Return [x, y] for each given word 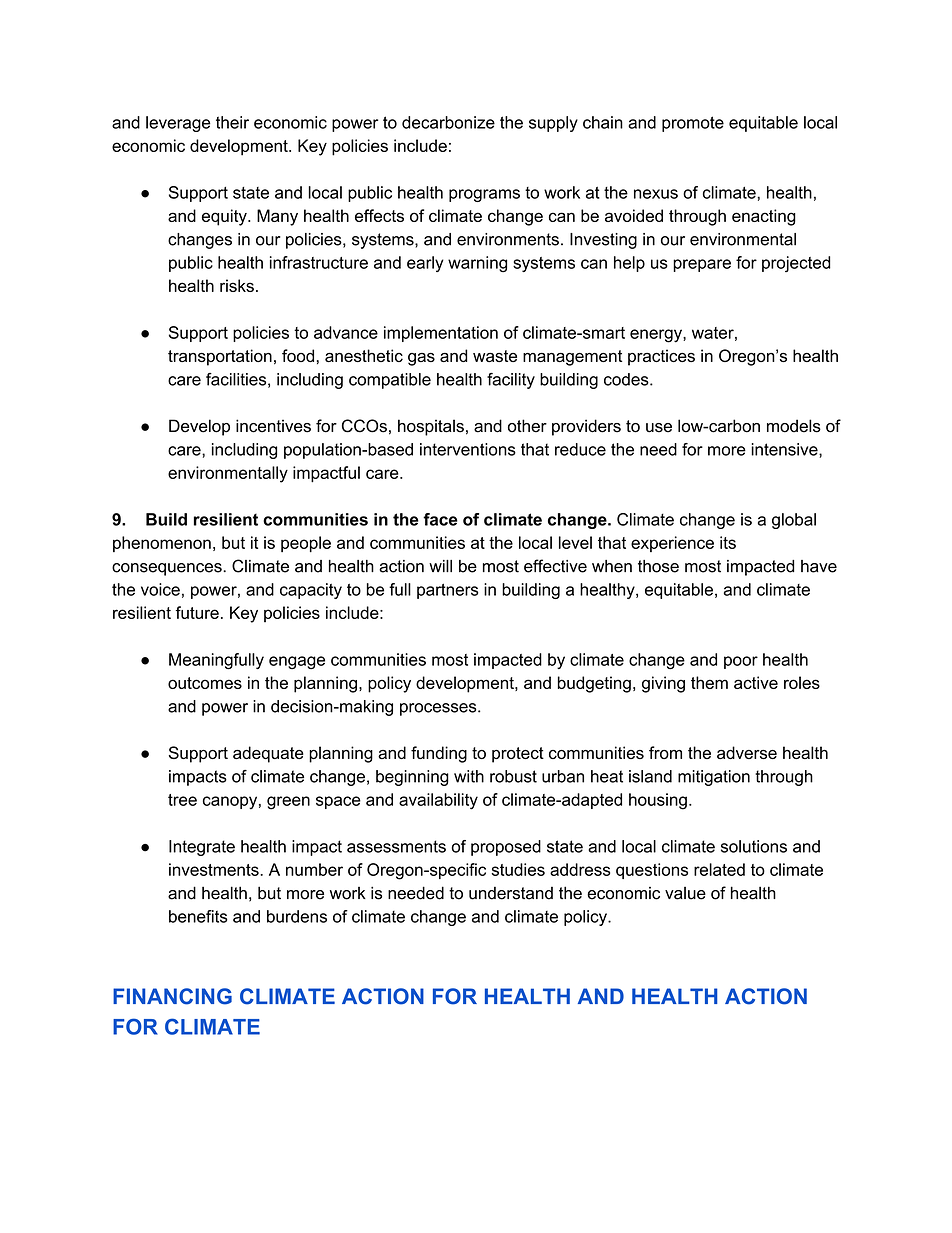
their [232, 122]
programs [484, 195]
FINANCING [172, 996]
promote [693, 124]
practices [661, 357]
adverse [747, 752]
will [440, 566]
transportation [220, 357]
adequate [268, 754]
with [469, 776]
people [306, 544]
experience [672, 544]
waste [495, 356]
